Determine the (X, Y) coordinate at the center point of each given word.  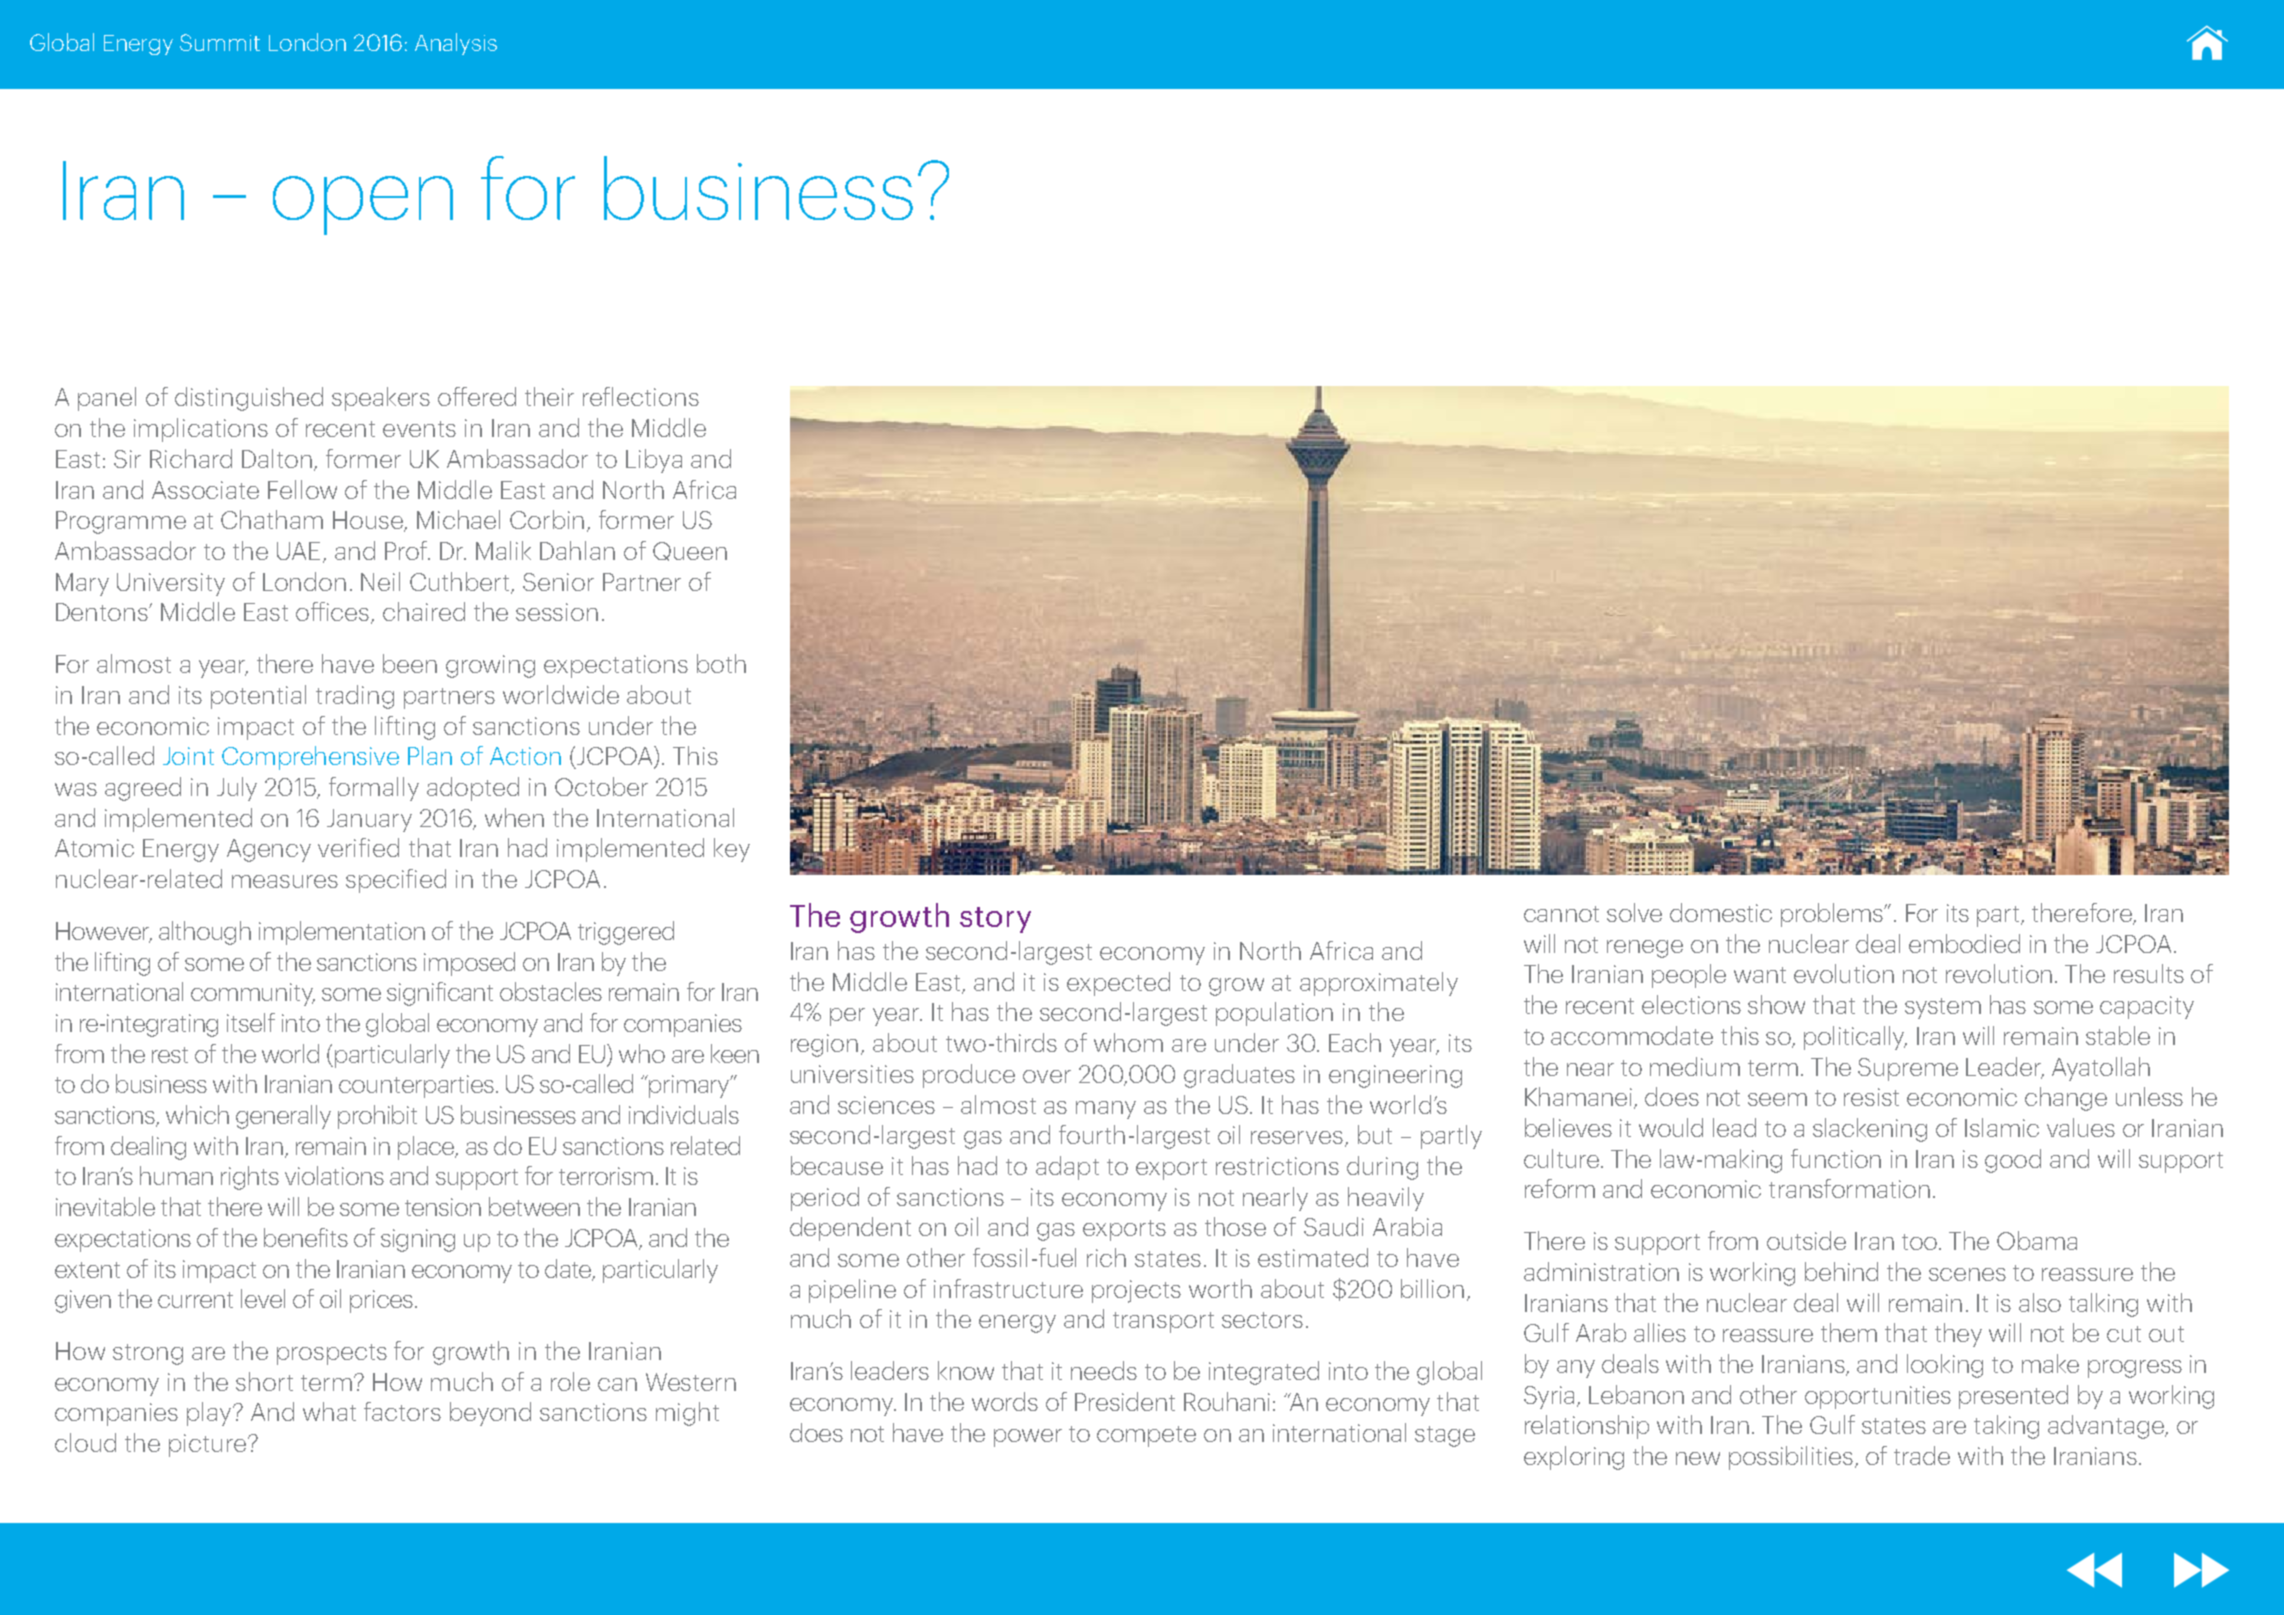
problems (1833, 915)
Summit (220, 42)
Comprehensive (310, 758)
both (721, 663)
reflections (641, 396)
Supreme (1908, 1069)
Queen (690, 551)
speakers (381, 399)
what (329, 1411)
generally (283, 1117)
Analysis (456, 44)
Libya (654, 461)
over (1047, 1076)
